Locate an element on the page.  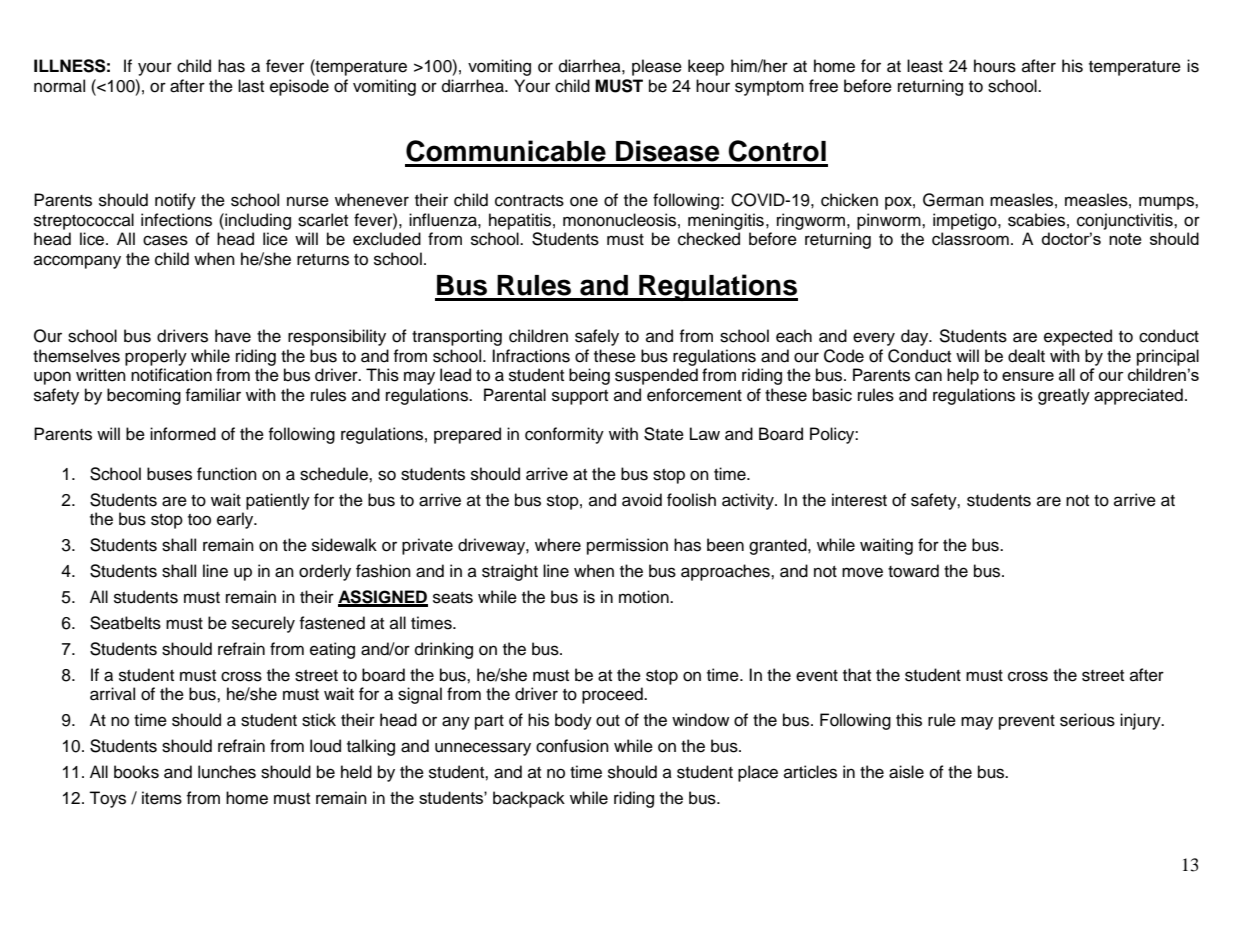
please is located at coordinates (657, 67).
